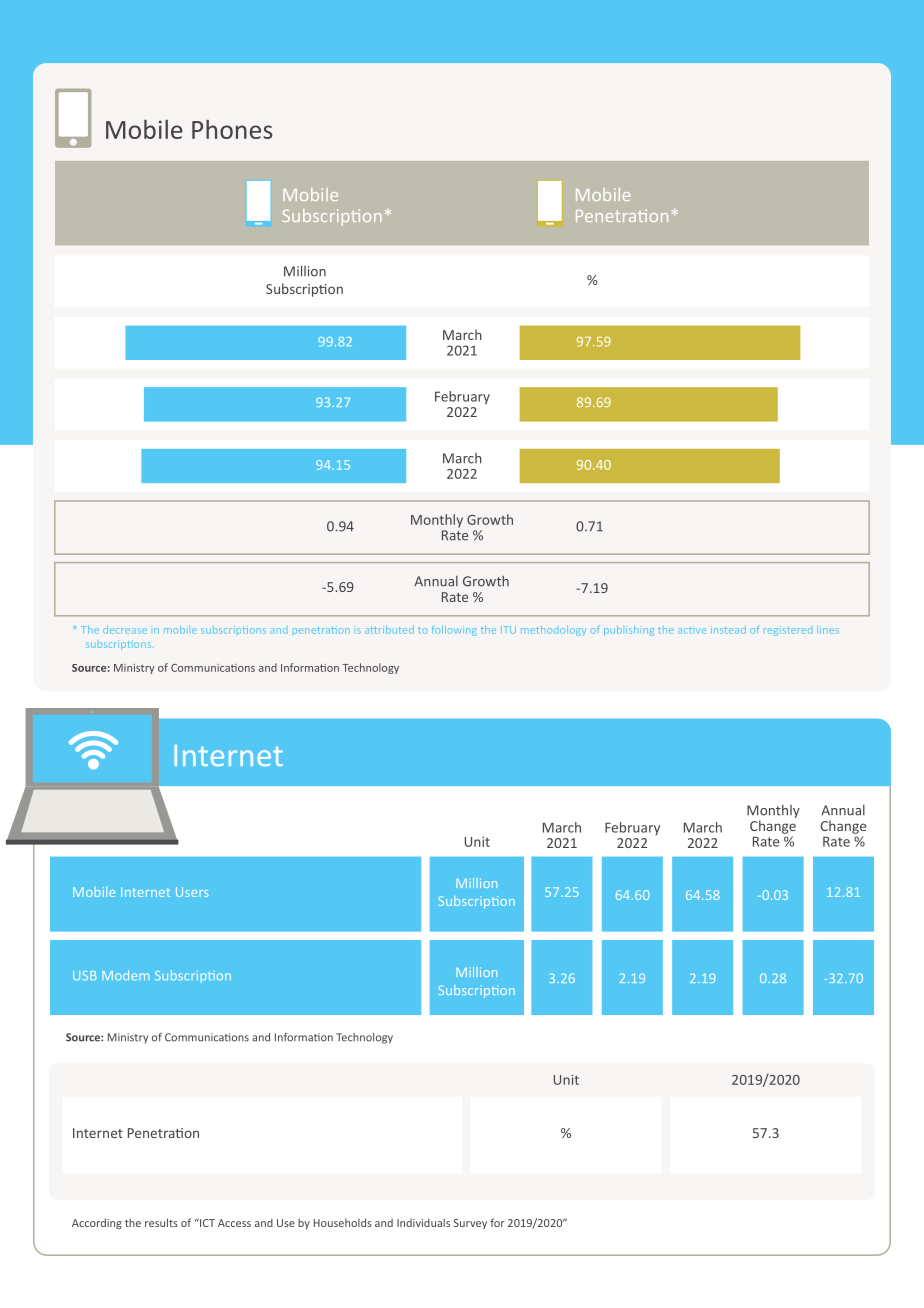 The image size is (924, 1308). I want to click on ITU, so click(508, 630).
